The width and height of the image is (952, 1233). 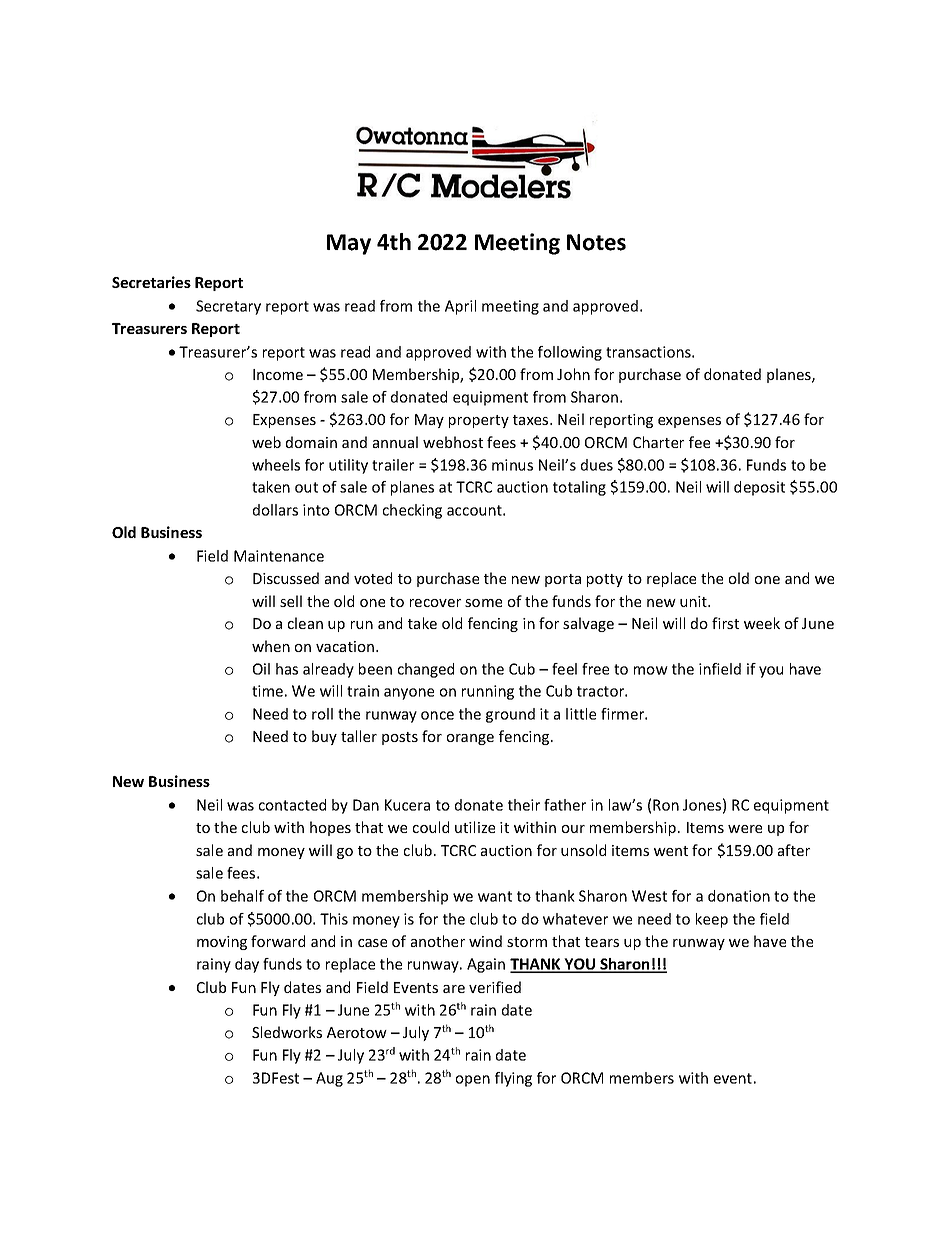 I want to click on Notes, so click(x=596, y=242).
